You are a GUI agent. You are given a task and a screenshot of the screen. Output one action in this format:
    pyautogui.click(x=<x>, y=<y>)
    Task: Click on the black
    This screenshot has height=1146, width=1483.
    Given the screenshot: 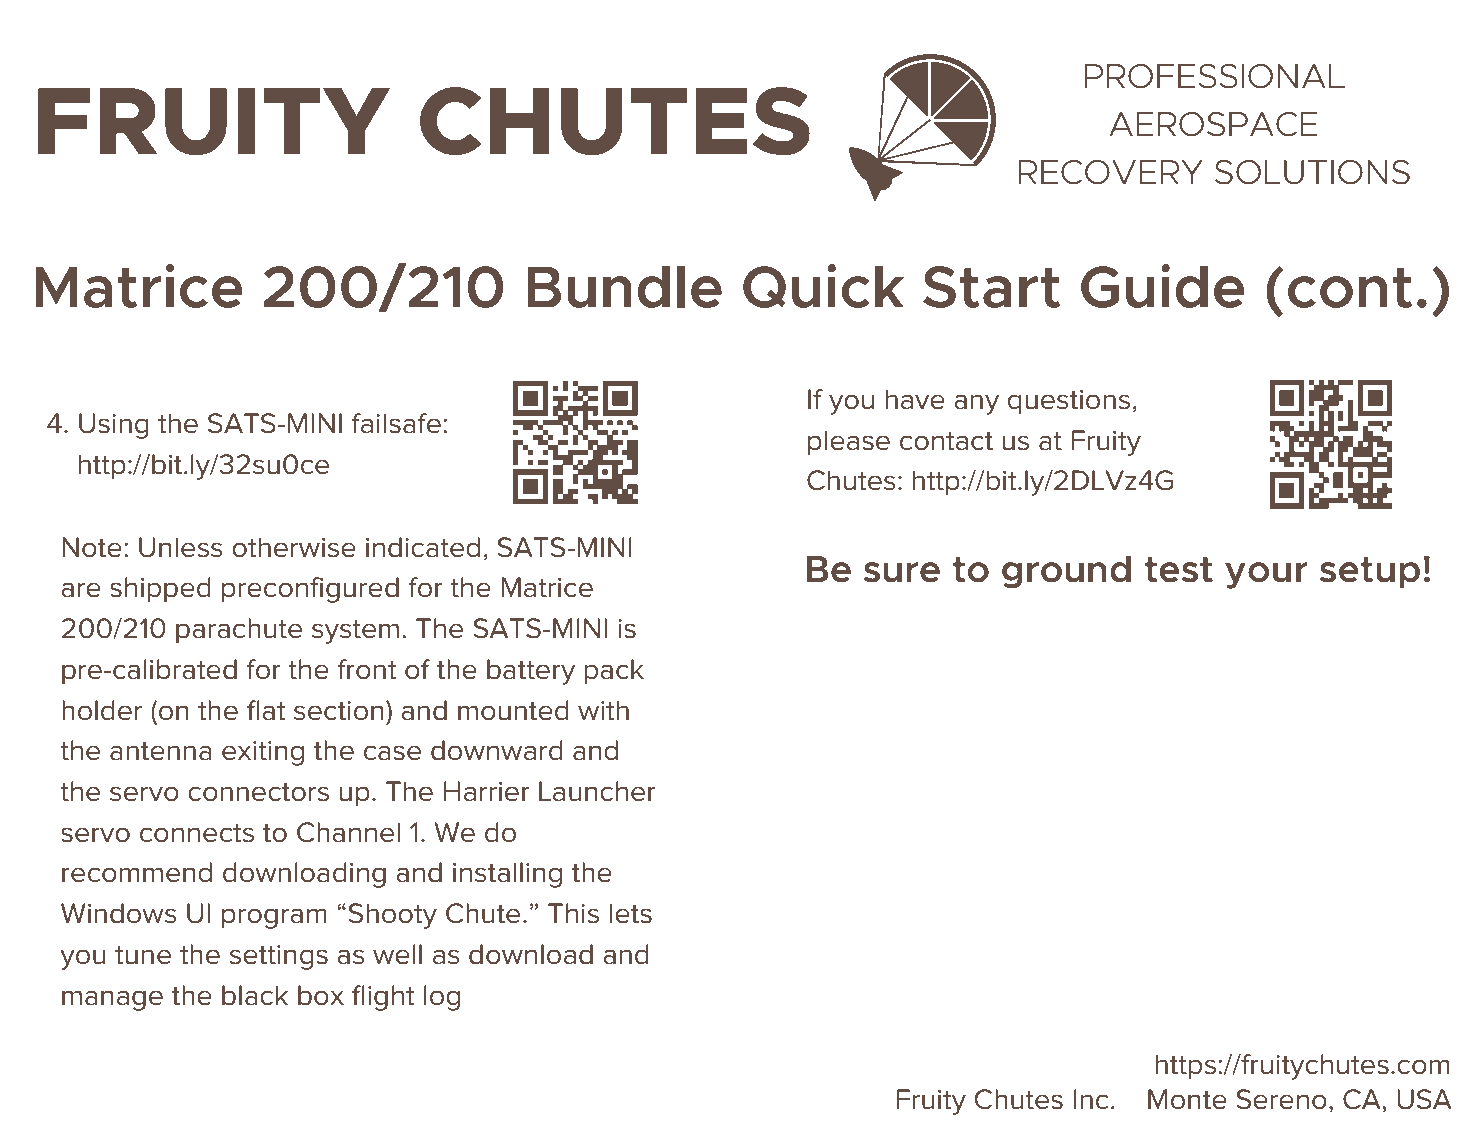 What is the action you would take?
    pyautogui.click(x=255, y=995)
